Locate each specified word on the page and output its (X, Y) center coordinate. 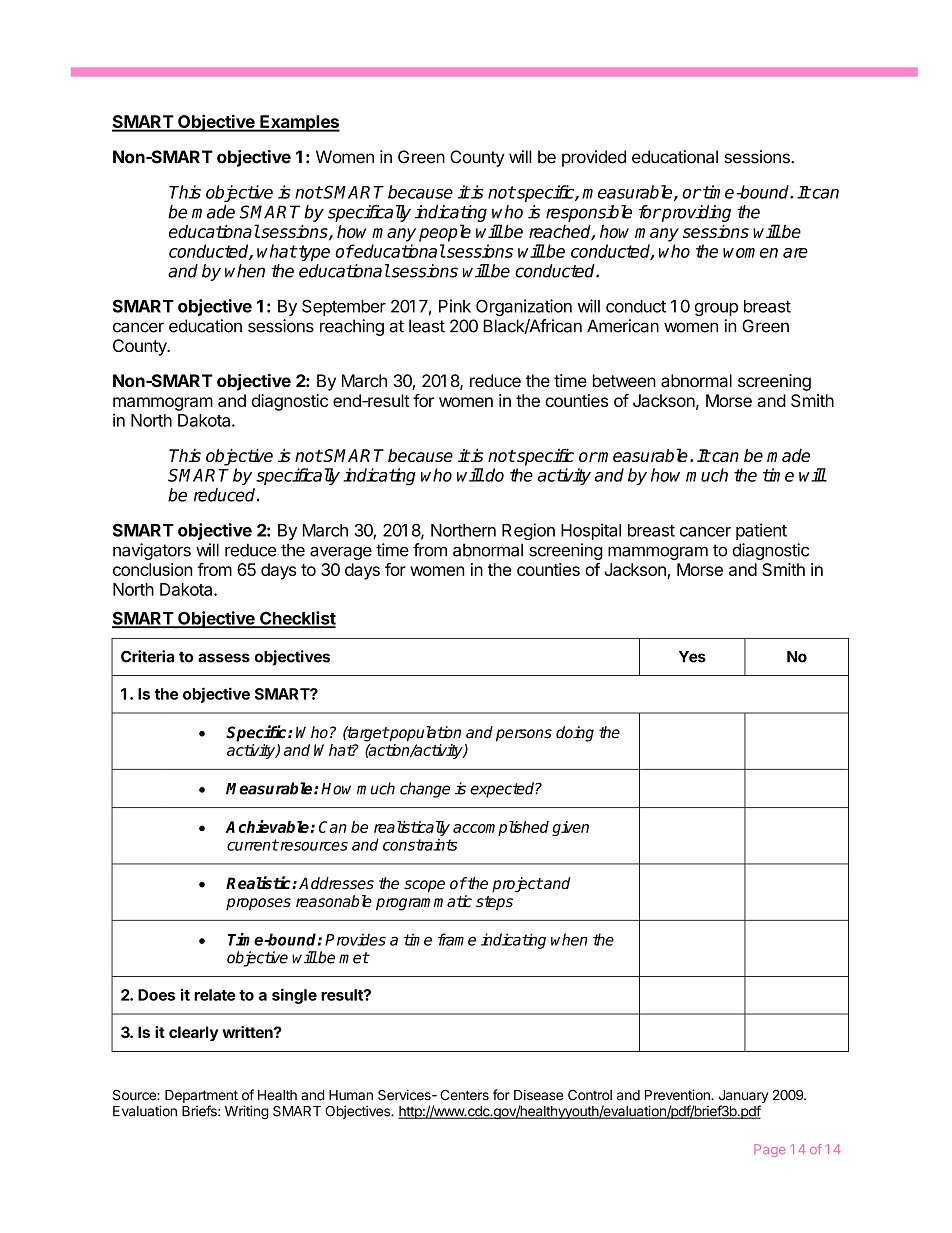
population (424, 734)
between (624, 380)
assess (224, 658)
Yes (692, 657)
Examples (299, 123)
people (445, 233)
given (570, 828)
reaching (352, 327)
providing (695, 213)
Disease (538, 1095)
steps (494, 903)
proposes (258, 904)
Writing (247, 1112)
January (744, 1098)
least (427, 326)
